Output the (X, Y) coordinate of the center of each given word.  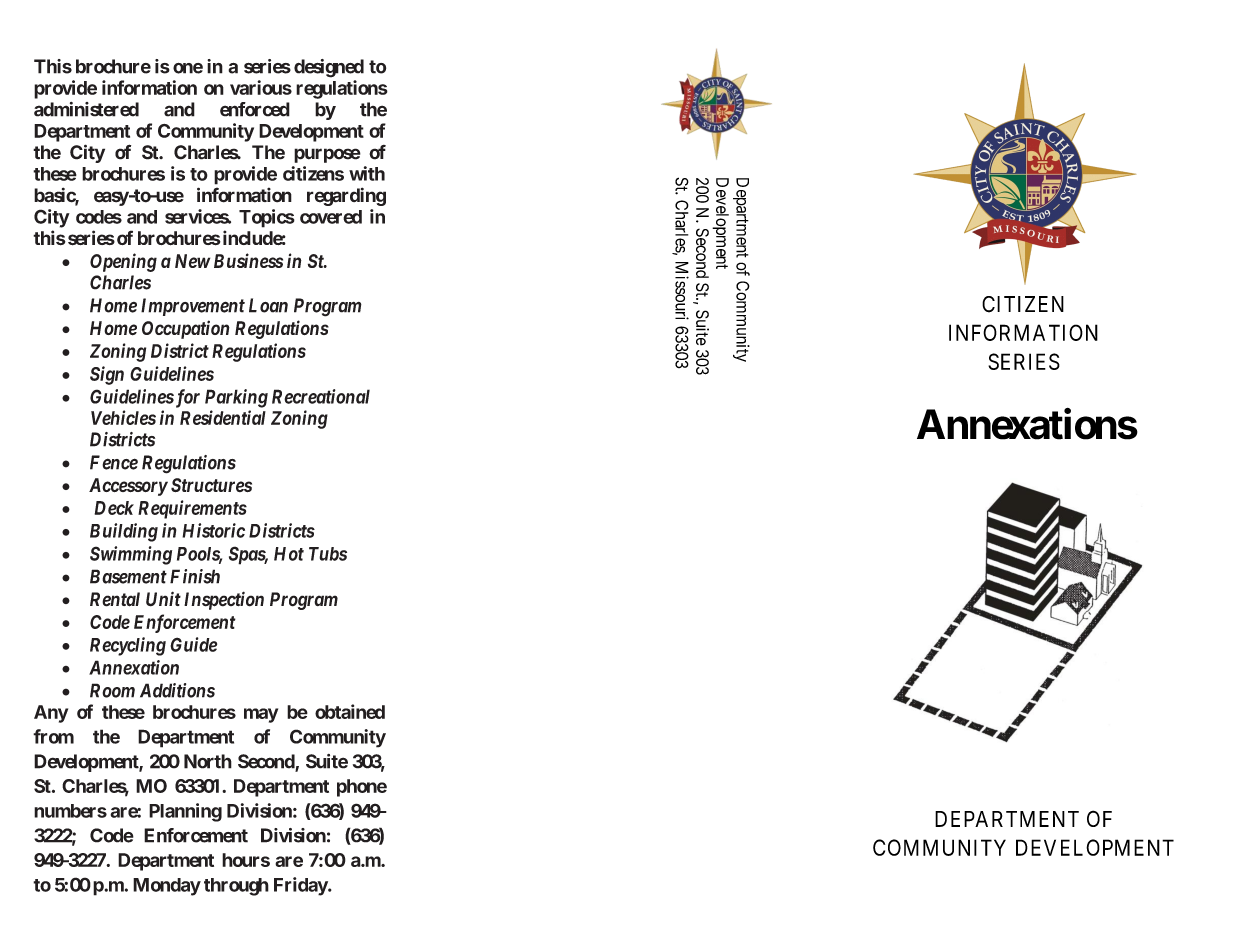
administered (86, 109)
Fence (114, 462)
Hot (289, 554)
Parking (236, 398)
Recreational (321, 396)
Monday (167, 887)
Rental (115, 599)
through (236, 887)
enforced (255, 109)
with (367, 173)
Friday (301, 886)
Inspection (224, 600)
